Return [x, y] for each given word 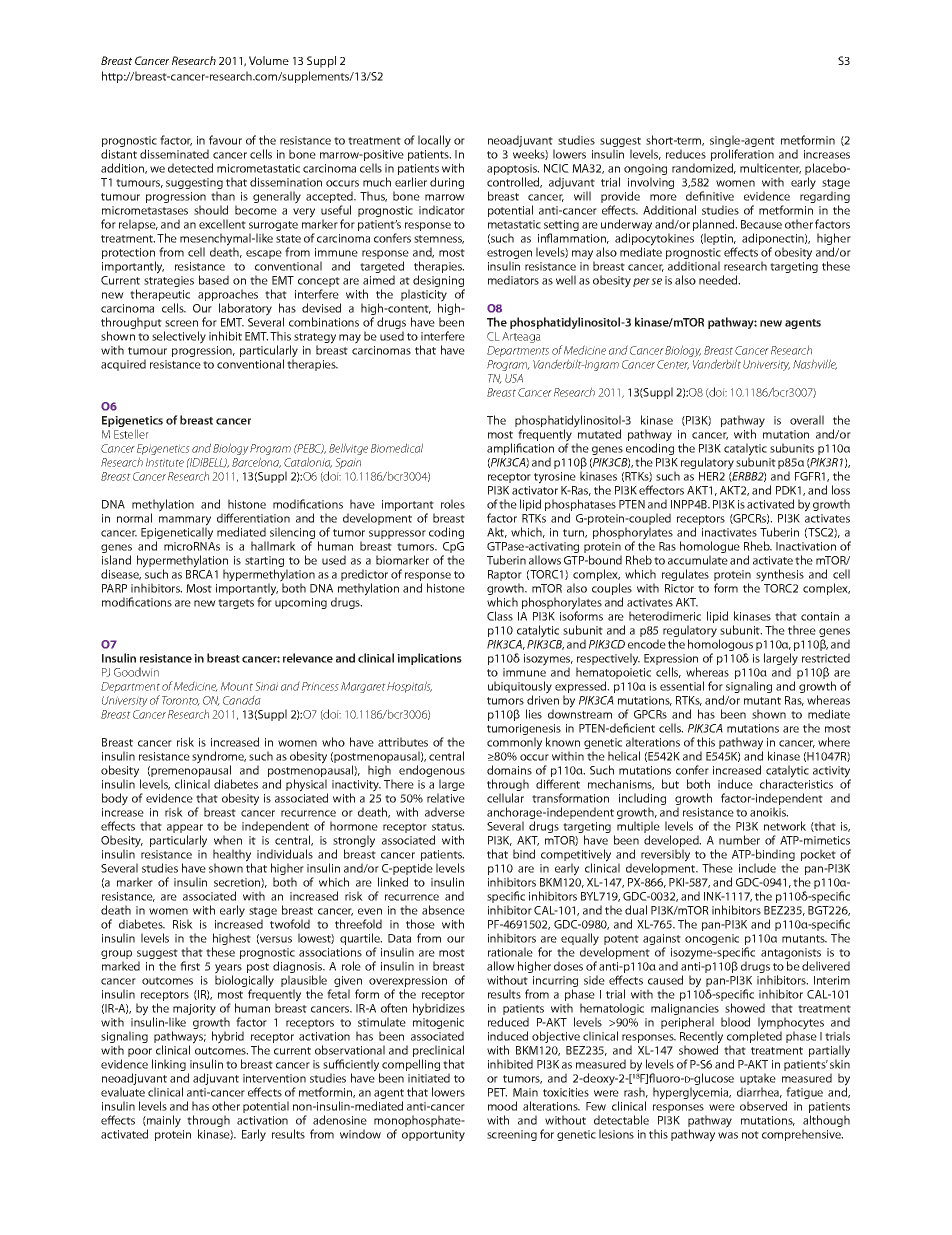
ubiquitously [520, 688]
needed [719, 280]
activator [535, 490]
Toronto [181, 701]
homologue [710, 548]
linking [169, 1065]
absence [443, 910]
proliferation [742, 156]
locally [434, 141]
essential [682, 686]
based [214, 280]
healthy [232, 856]
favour [225, 140]
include [757, 868]
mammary [185, 522]
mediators [513, 280]
